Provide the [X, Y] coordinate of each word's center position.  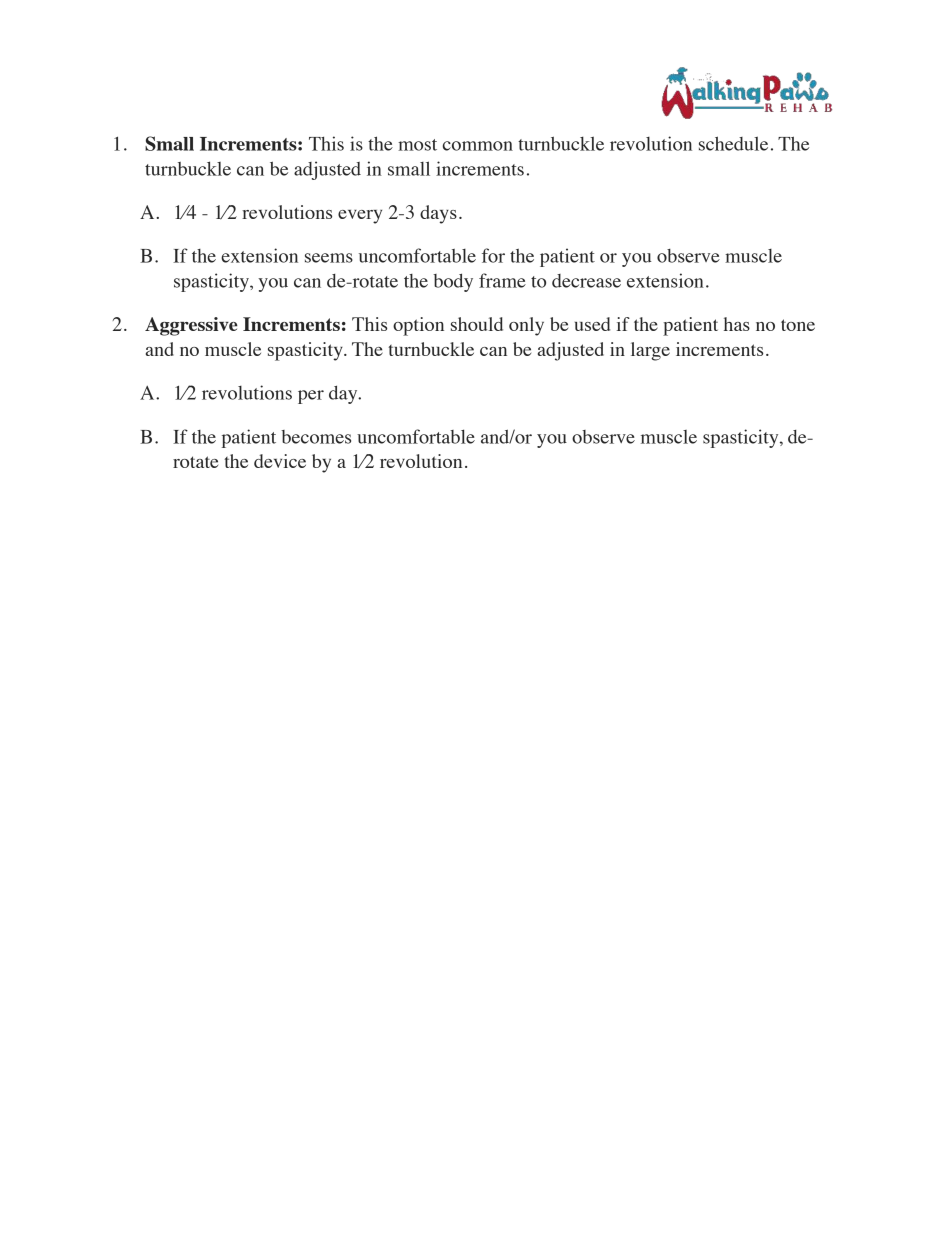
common [478, 146]
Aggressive [191, 326]
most [417, 145]
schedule [733, 143]
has [737, 324]
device [280, 461]
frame [502, 280]
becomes [316, 437]
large [650, 351]
